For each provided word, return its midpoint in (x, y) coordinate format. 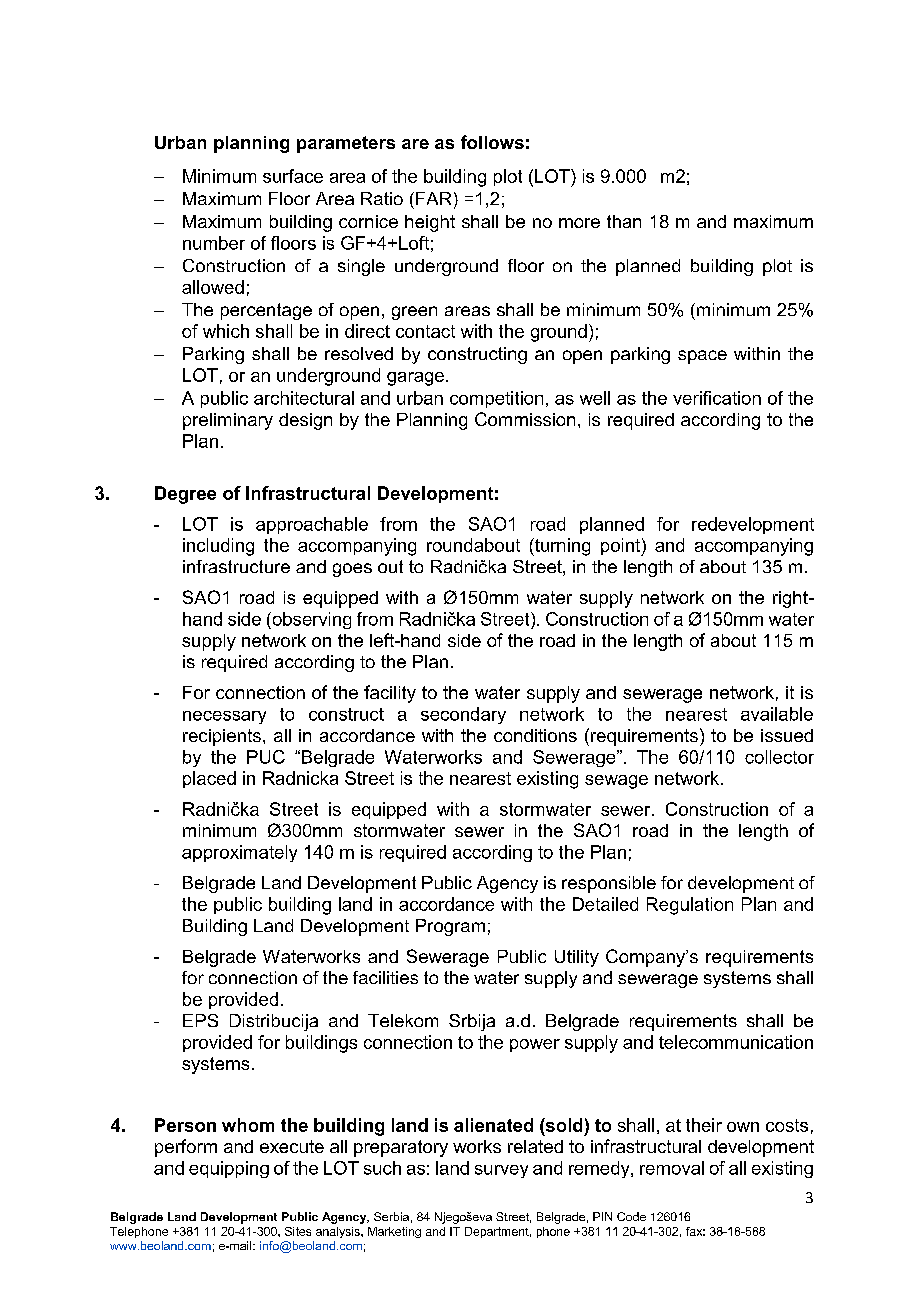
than (624, 221)
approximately (239, 853)
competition (496, 399)
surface (293, 176)
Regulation (690, 906)
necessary (224, 717)
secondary (463, 715)
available (777, 714)
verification (717, 398)
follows (492, 142)
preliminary (228, 421)
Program (450, 927)
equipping (229, 1169)
